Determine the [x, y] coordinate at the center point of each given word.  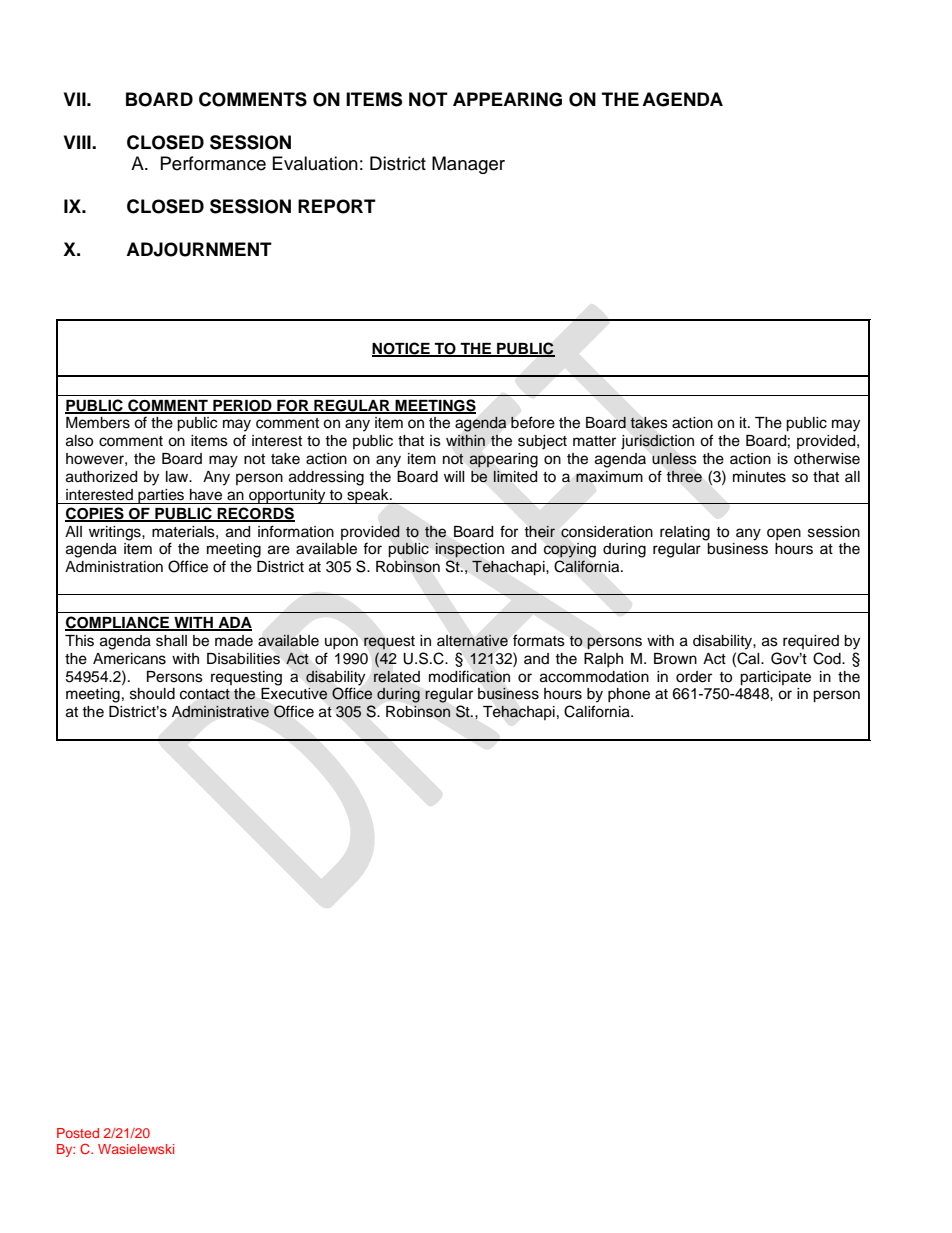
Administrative [220, 711]
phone [629, 695]
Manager [468, 165]
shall [171, 641]
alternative [472, 640]
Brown [675, 658]
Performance [213, 163]
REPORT [337, 206]
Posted [78, 1133]
